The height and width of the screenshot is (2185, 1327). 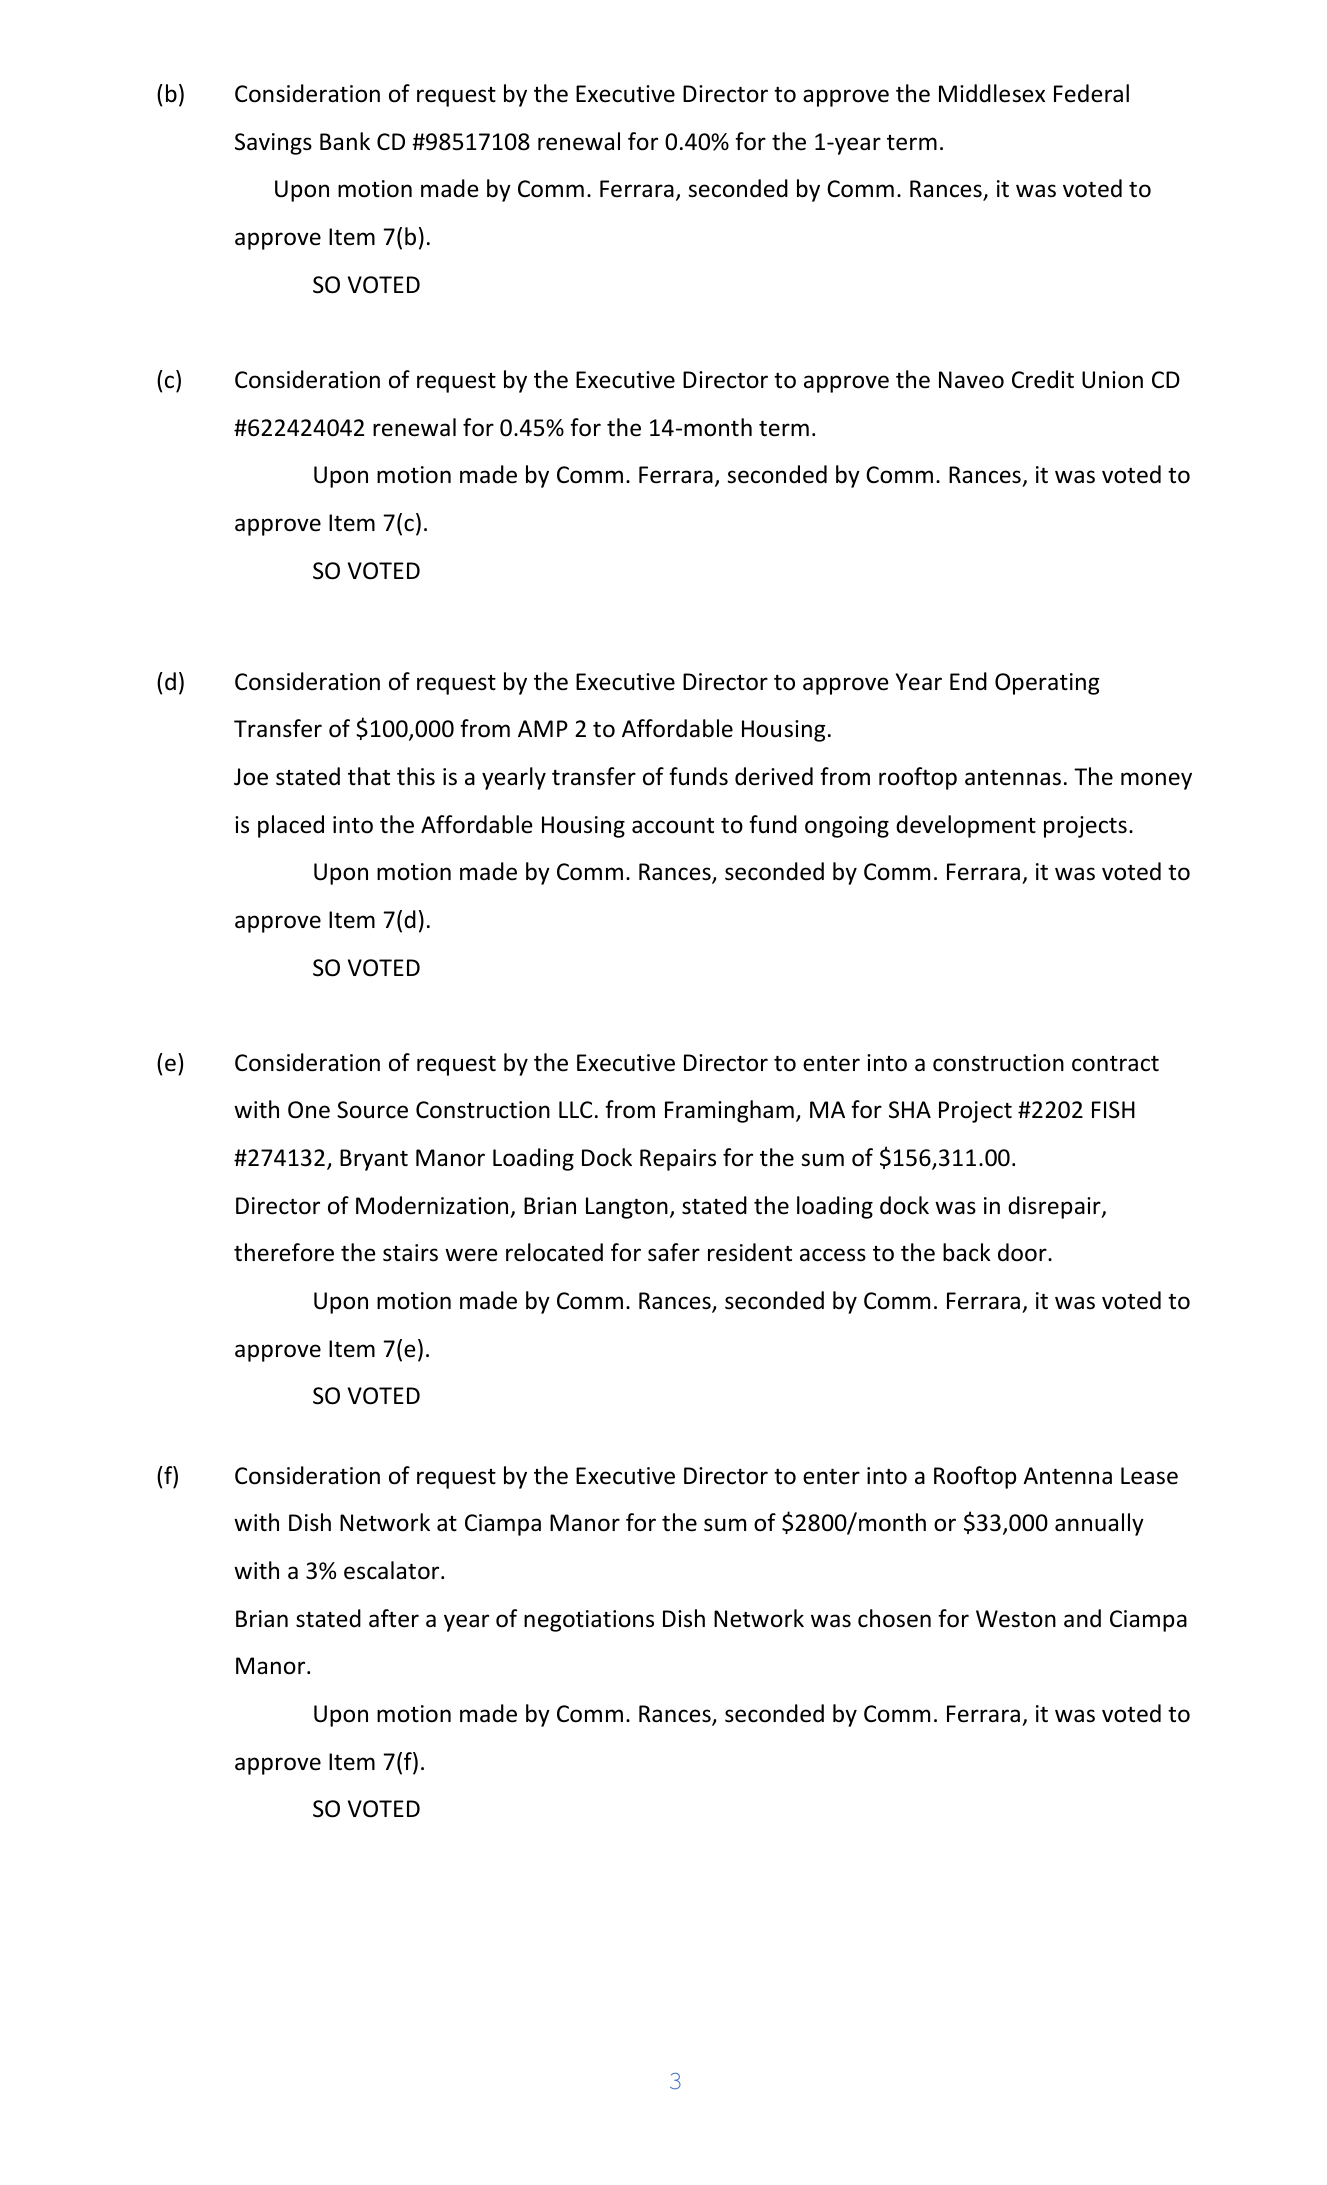 I want to click on Bank, so click(x=345, y=141).
